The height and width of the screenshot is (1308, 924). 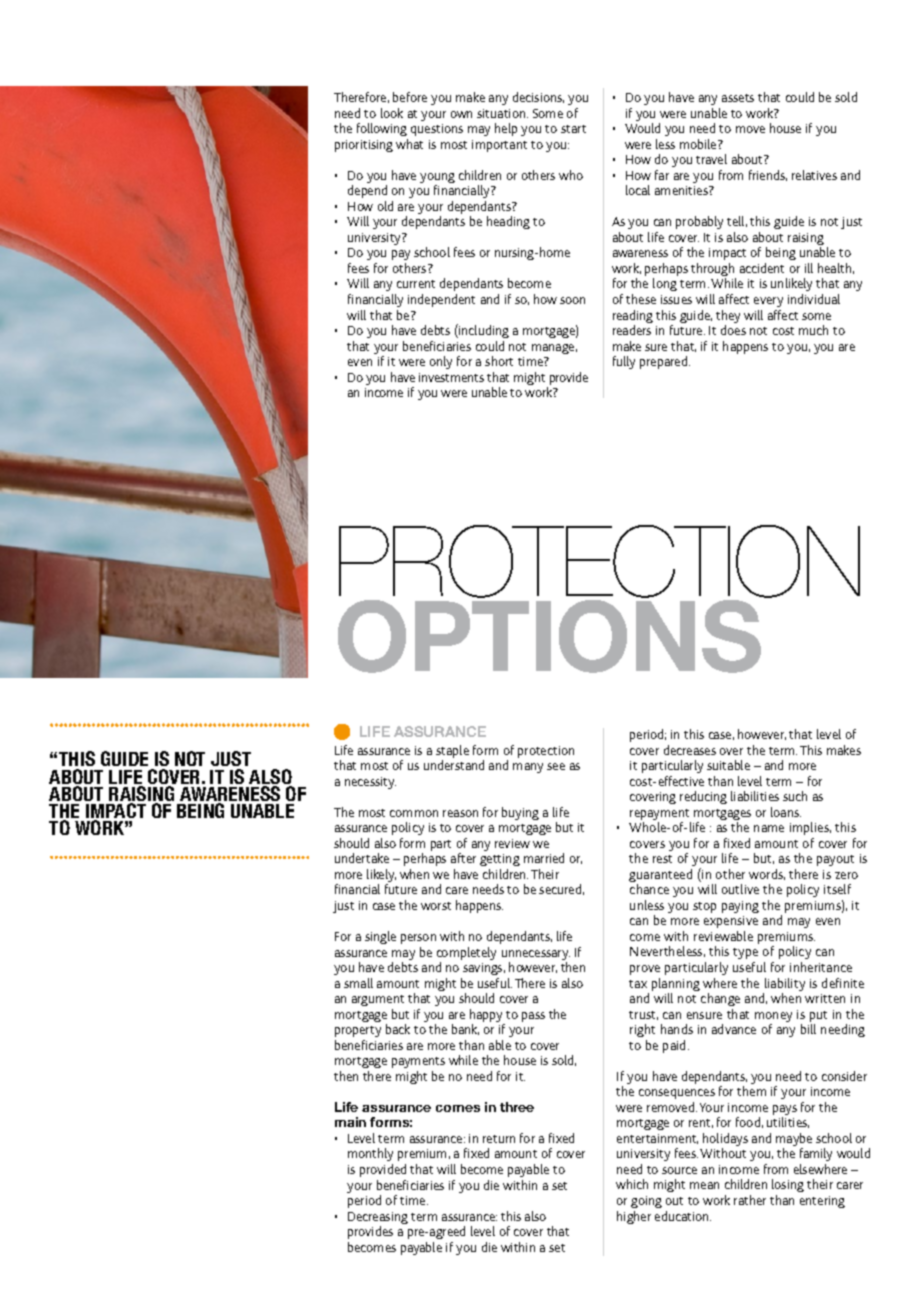 I want to click on married, so click(x=544, y=858).
